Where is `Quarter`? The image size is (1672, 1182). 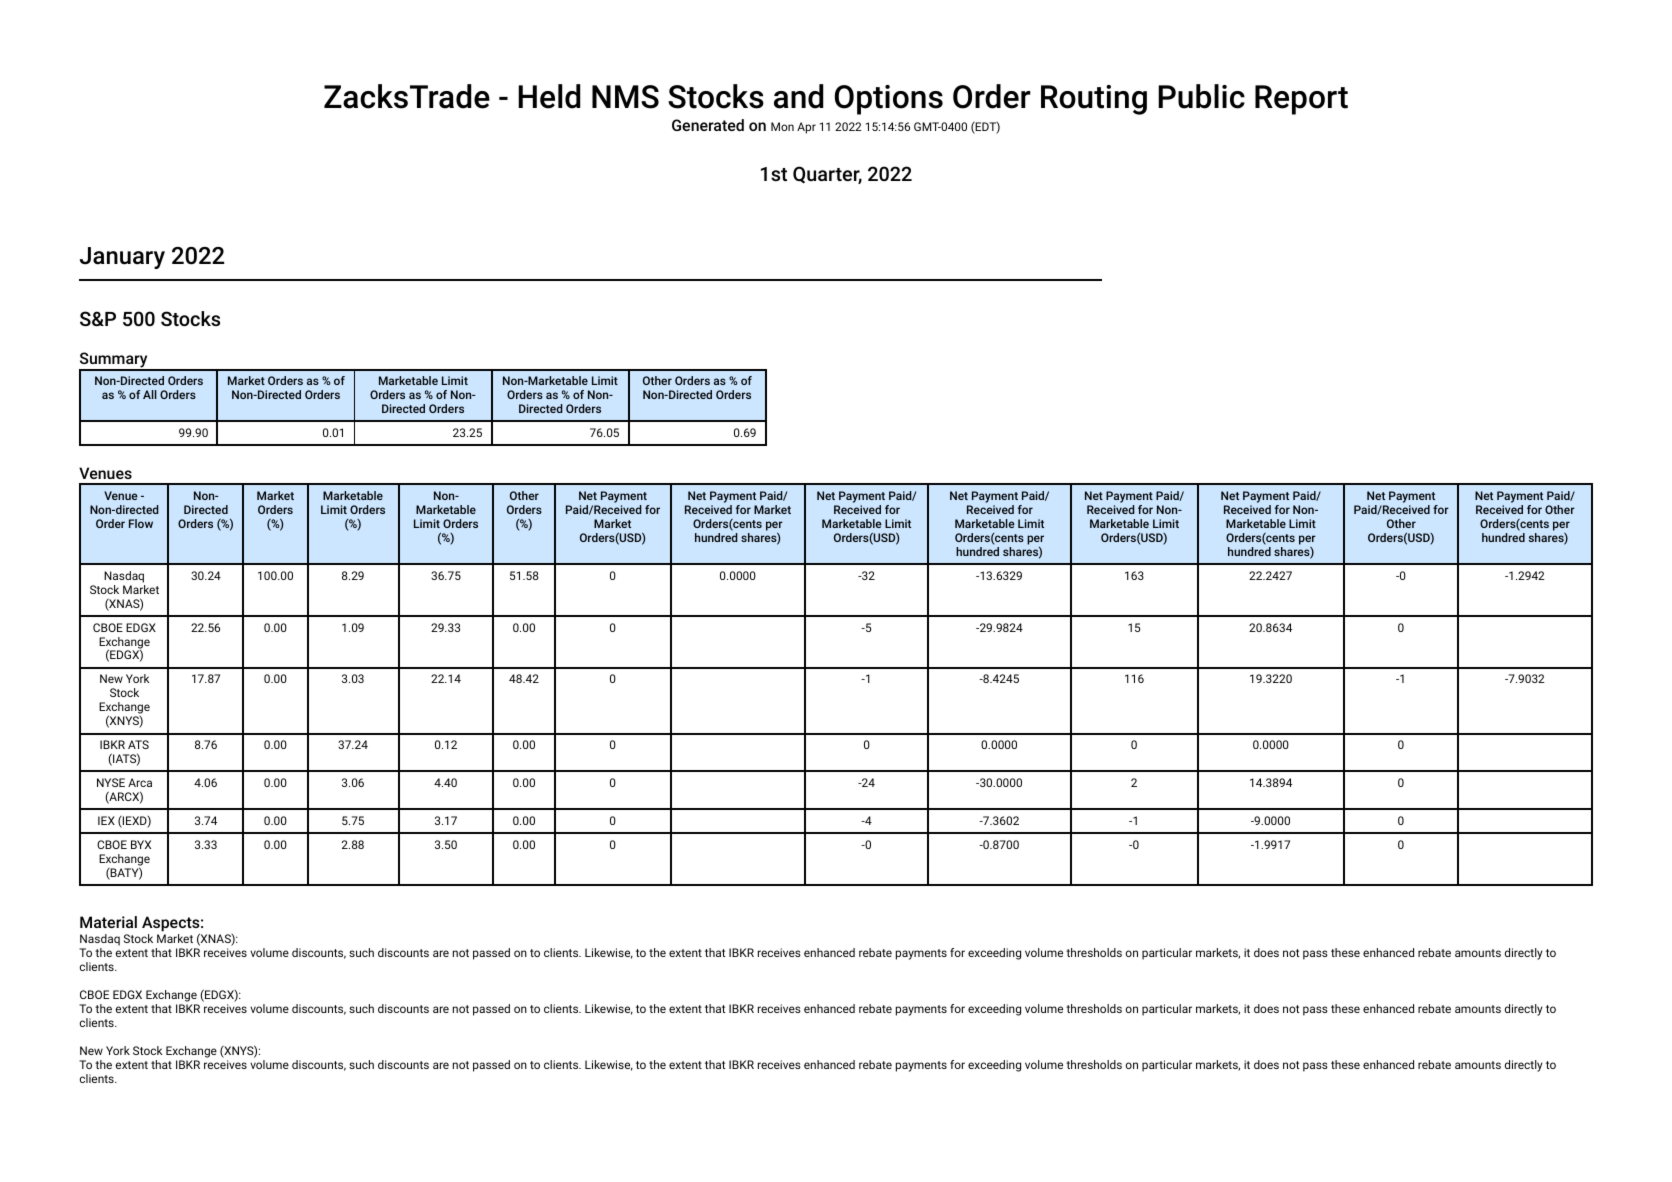 Quarter is located at coordinates (827, 175).
